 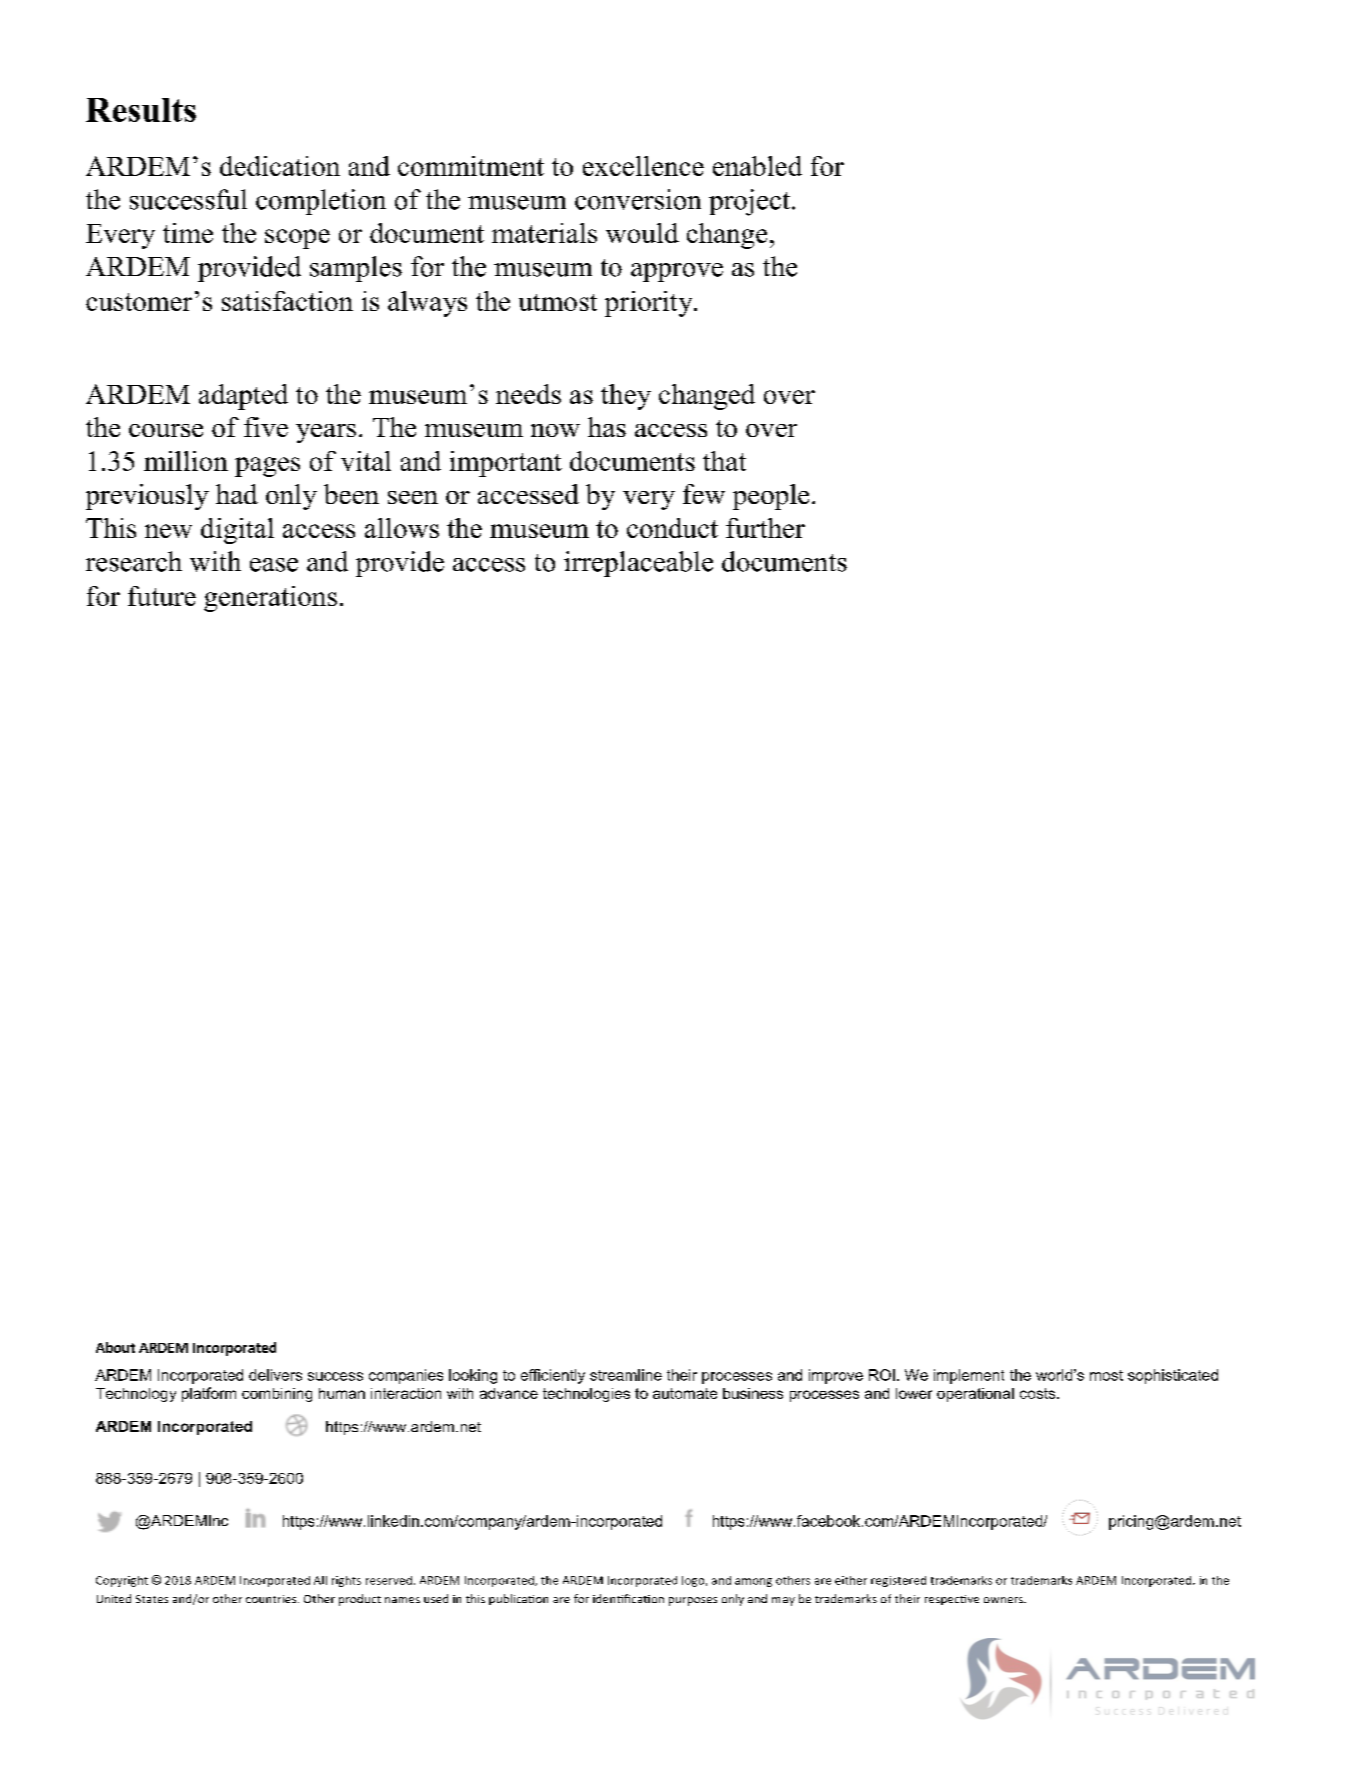 What do you see at coordinates (765, 528) in the document?
I see `further` at bounding box center [765, 528].
